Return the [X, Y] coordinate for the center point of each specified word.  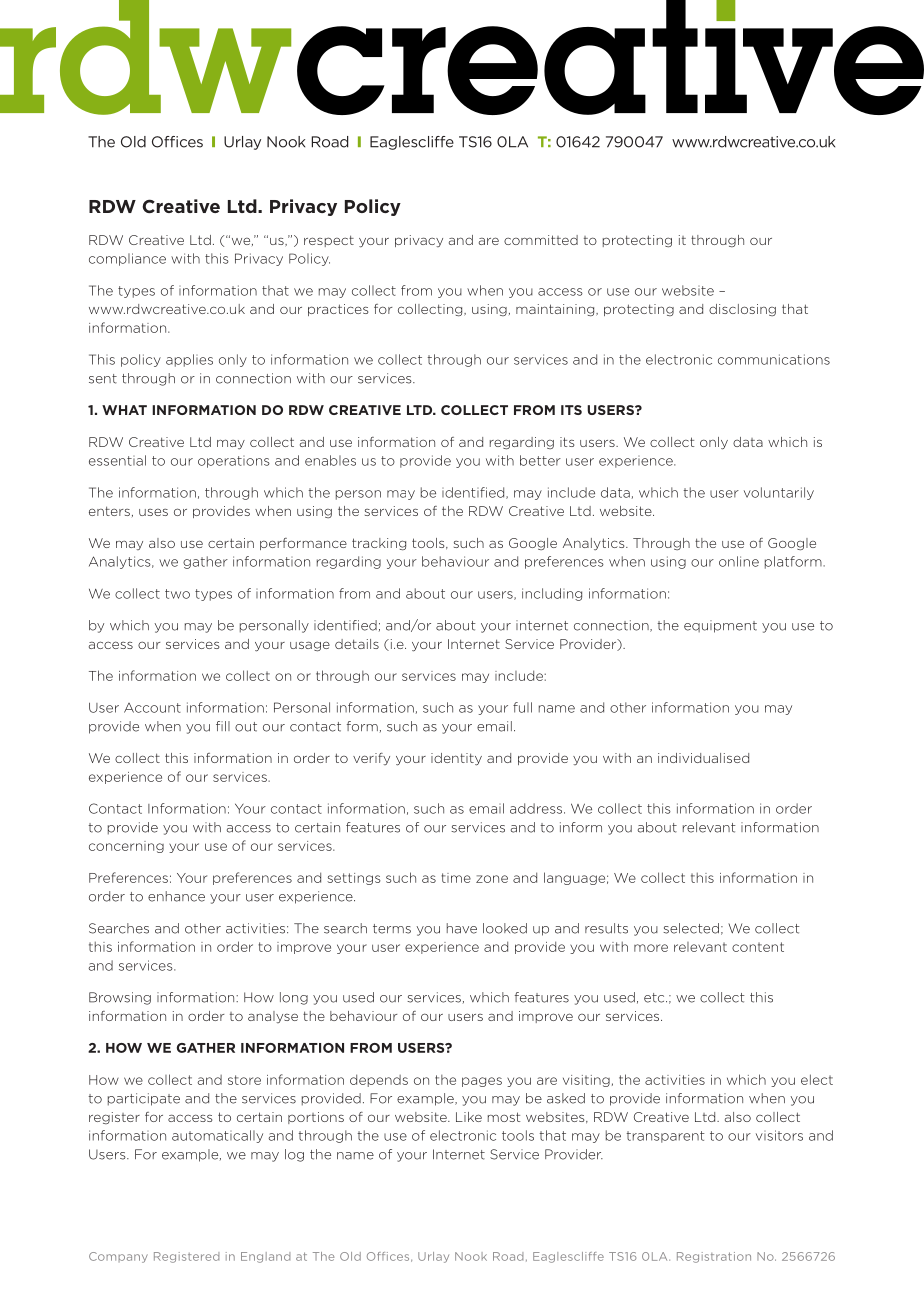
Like [469, 1117]
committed [541, 240]
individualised [703, 758]
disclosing [742, 310]
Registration [714, 1257]
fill [223, 726]
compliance [127, 259]
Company [118, 1257]
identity [456, 759]
